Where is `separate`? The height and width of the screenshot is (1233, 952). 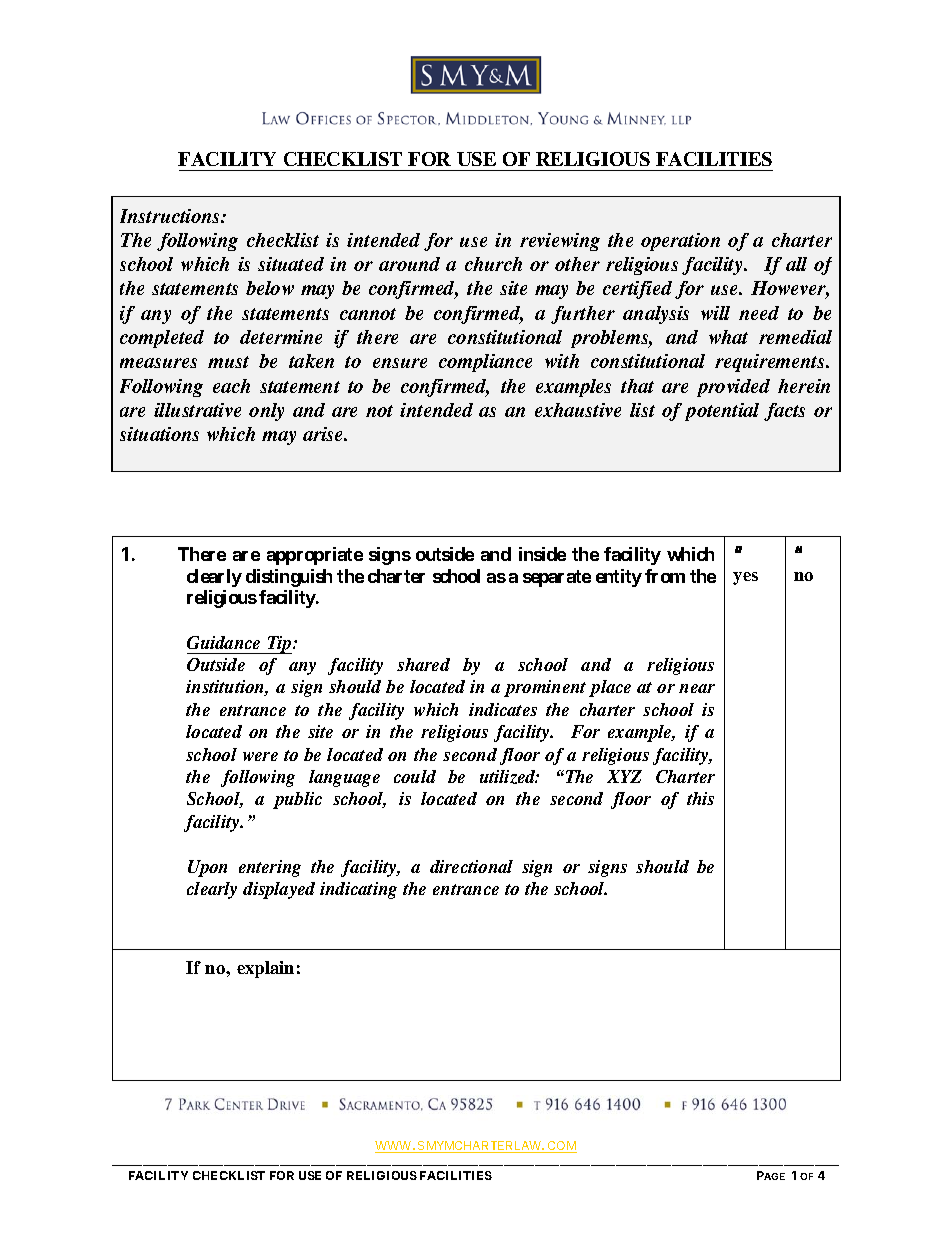
separate is located at coordinates (557, 578).
